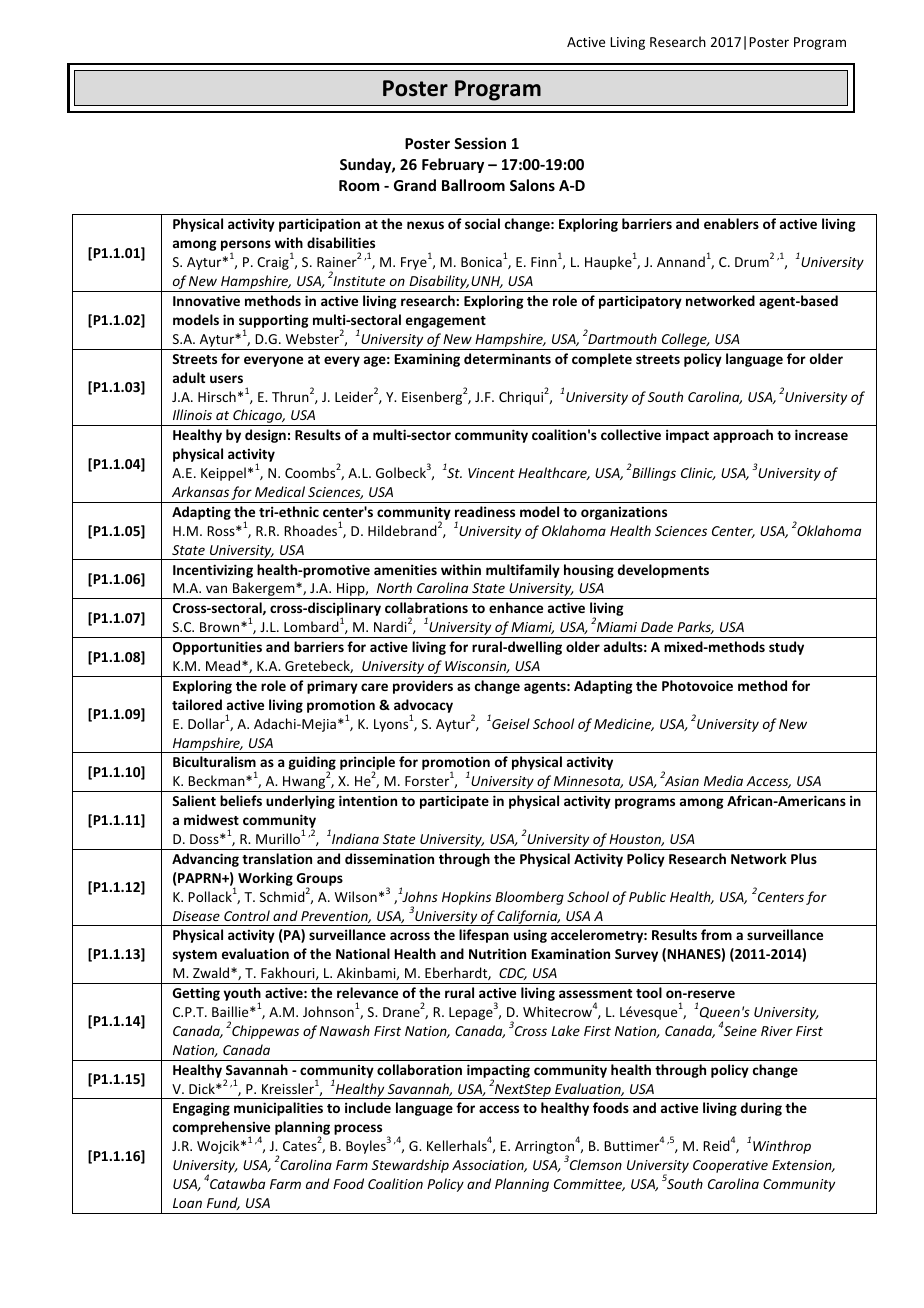  Describe the element at coordinates (743, 436) in the page. I see `approach` at that location.
